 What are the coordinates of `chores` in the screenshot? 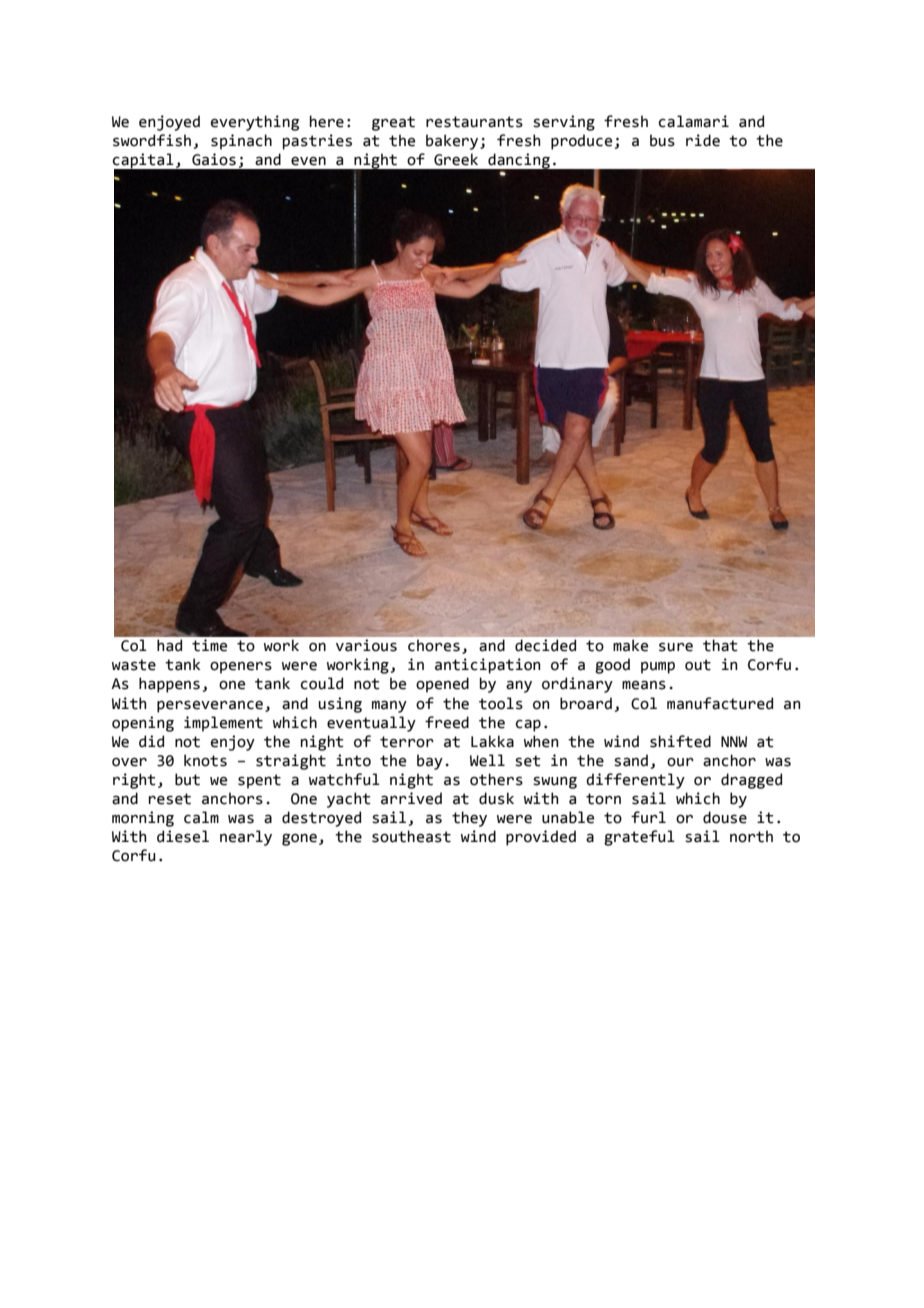 It's located at (434, 645).
